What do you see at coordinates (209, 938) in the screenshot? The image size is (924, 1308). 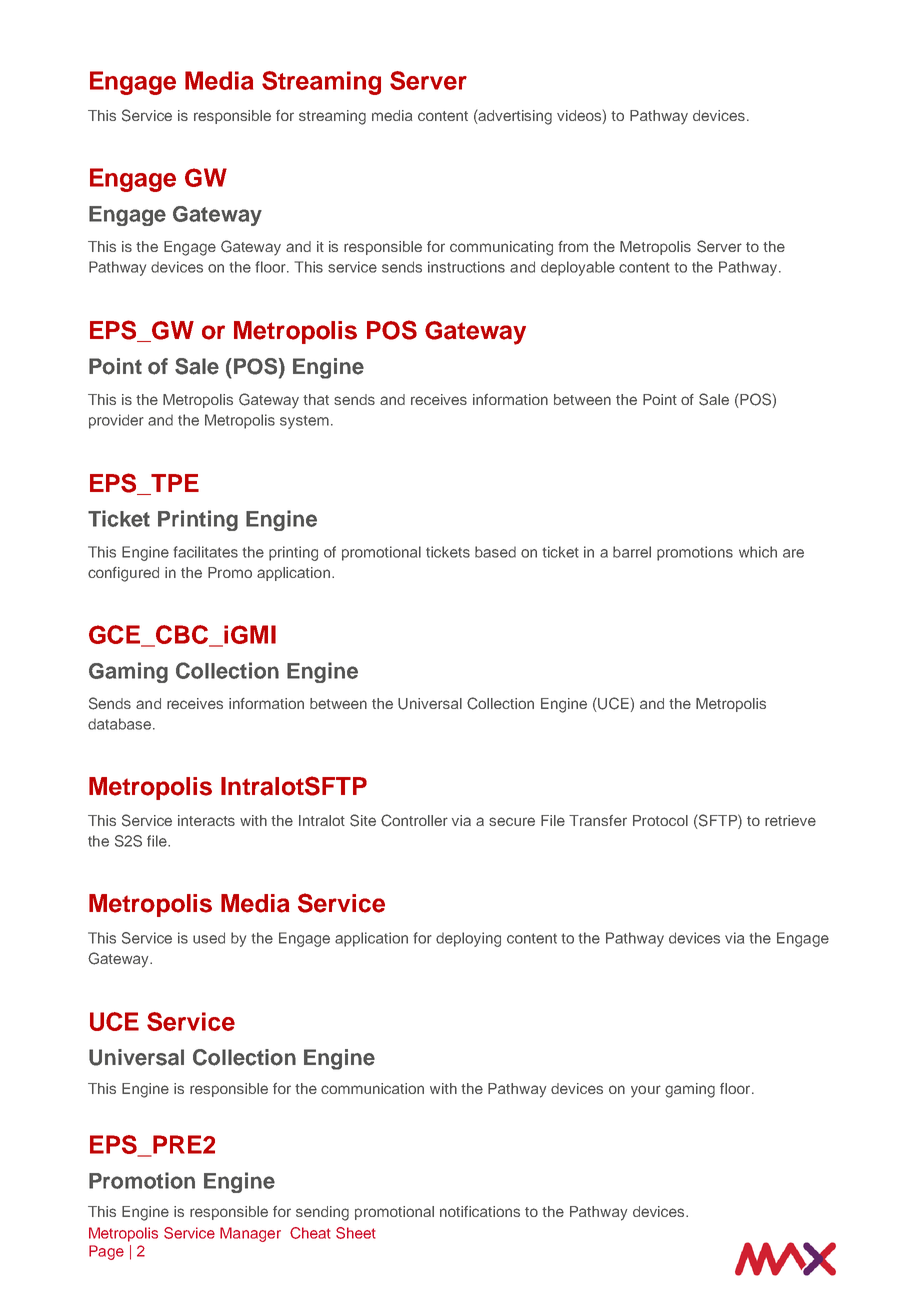 I see `used` at bounding box center [209, 938].
